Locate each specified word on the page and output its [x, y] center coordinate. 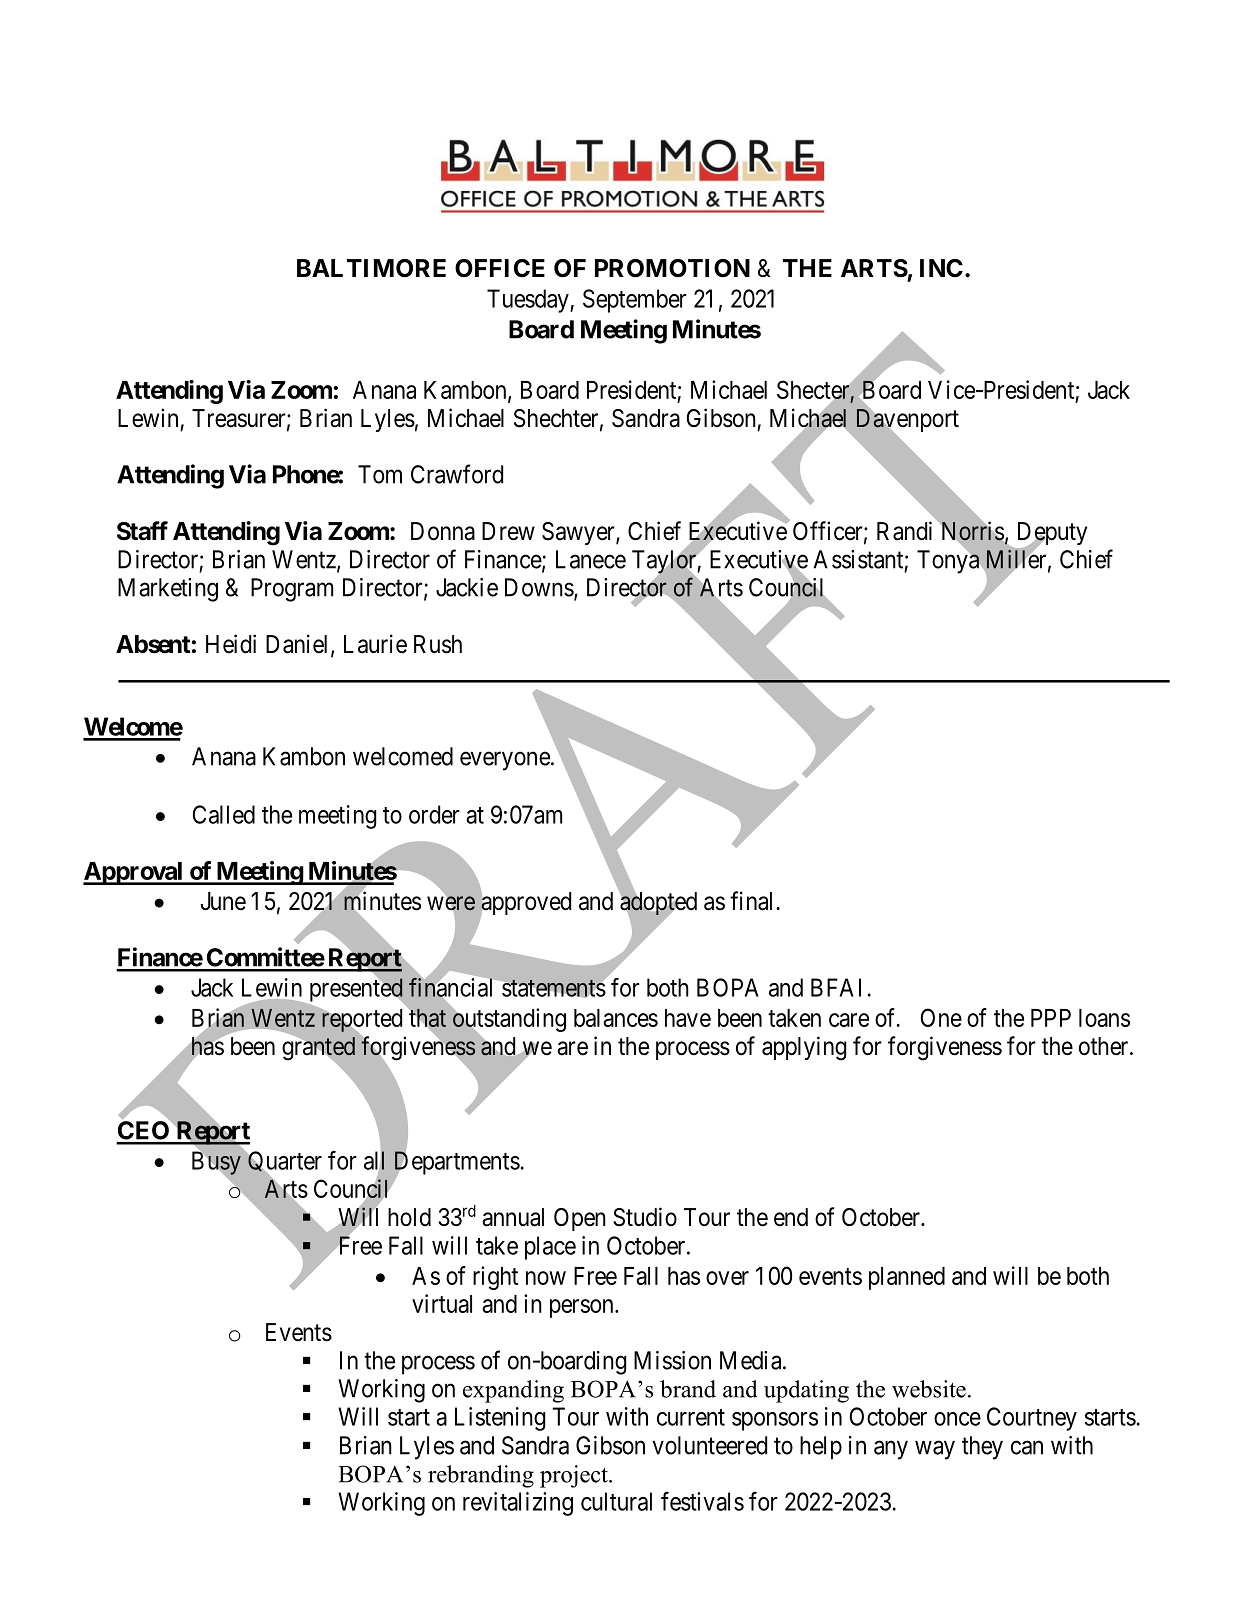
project [575, 1476]
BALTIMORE [371, 268]
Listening [500, 1419]
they [982, 1448]
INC [941, 268]
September [635, 301]
